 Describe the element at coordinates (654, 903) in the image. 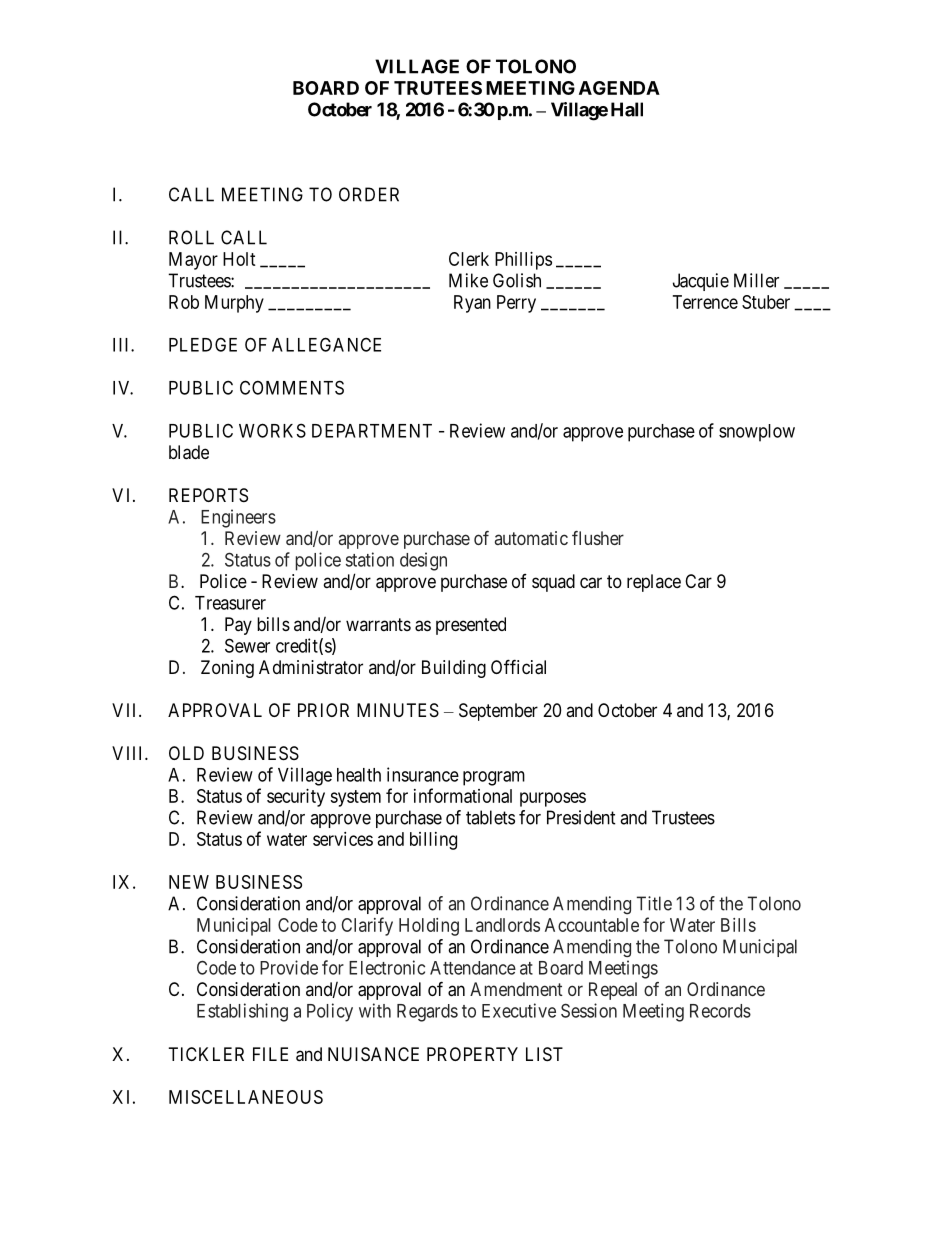

I see `Title` at that location.
